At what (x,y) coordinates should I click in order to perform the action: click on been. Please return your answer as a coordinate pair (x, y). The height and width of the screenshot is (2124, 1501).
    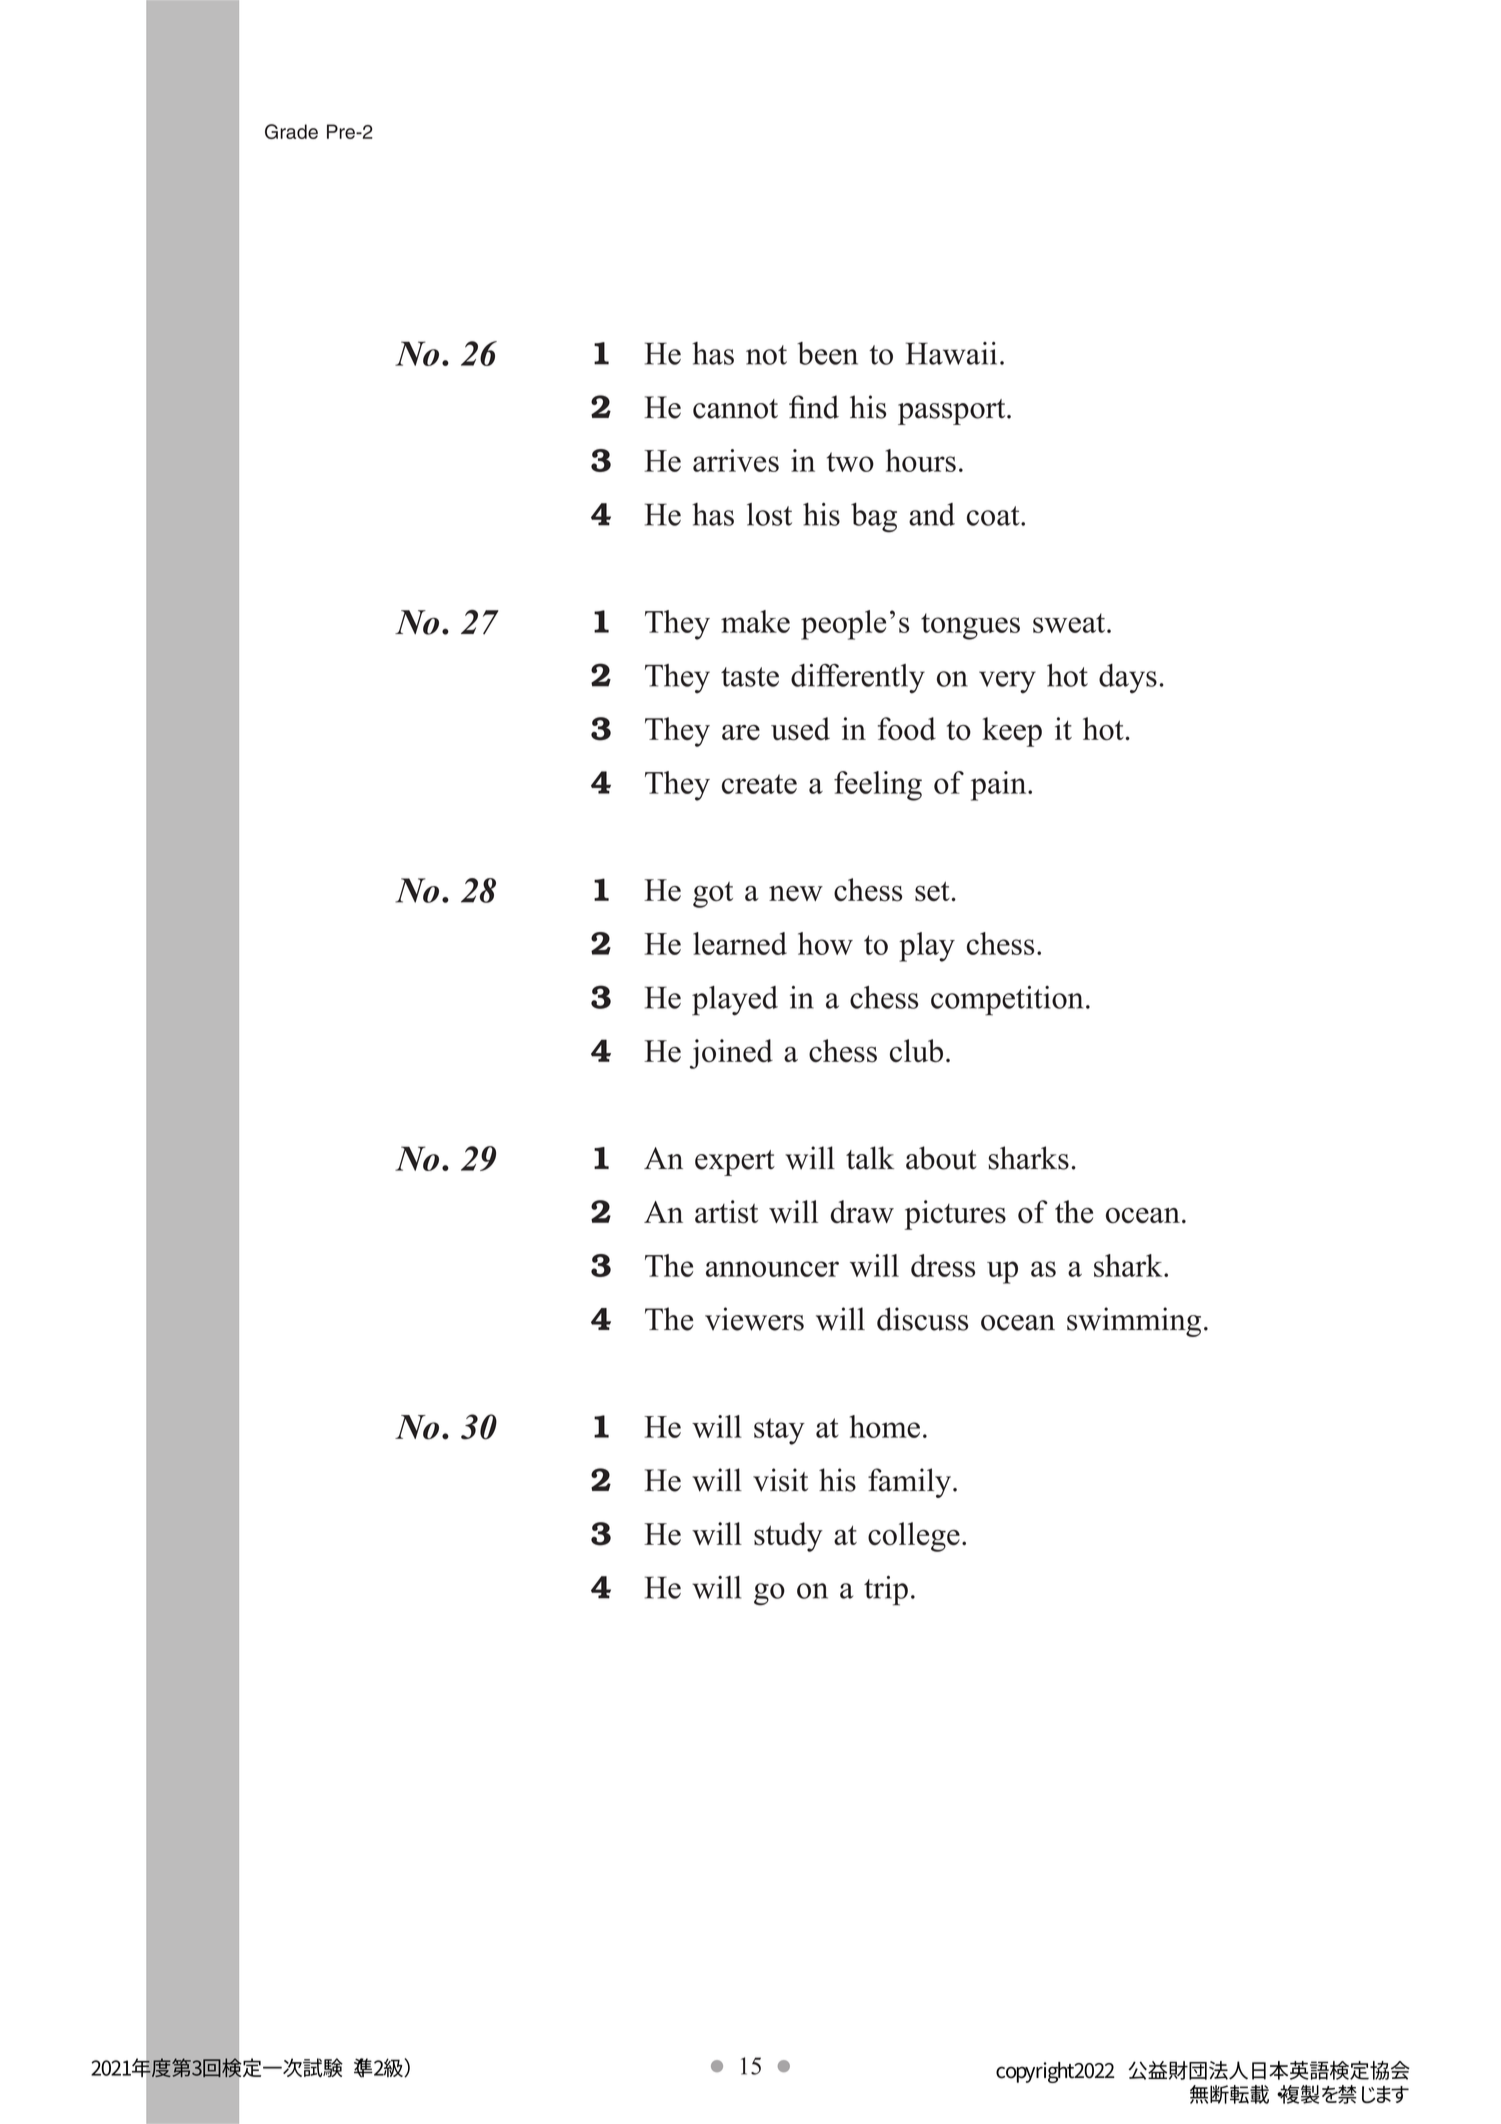
    Looking at the image, I should click on (827, 353).
